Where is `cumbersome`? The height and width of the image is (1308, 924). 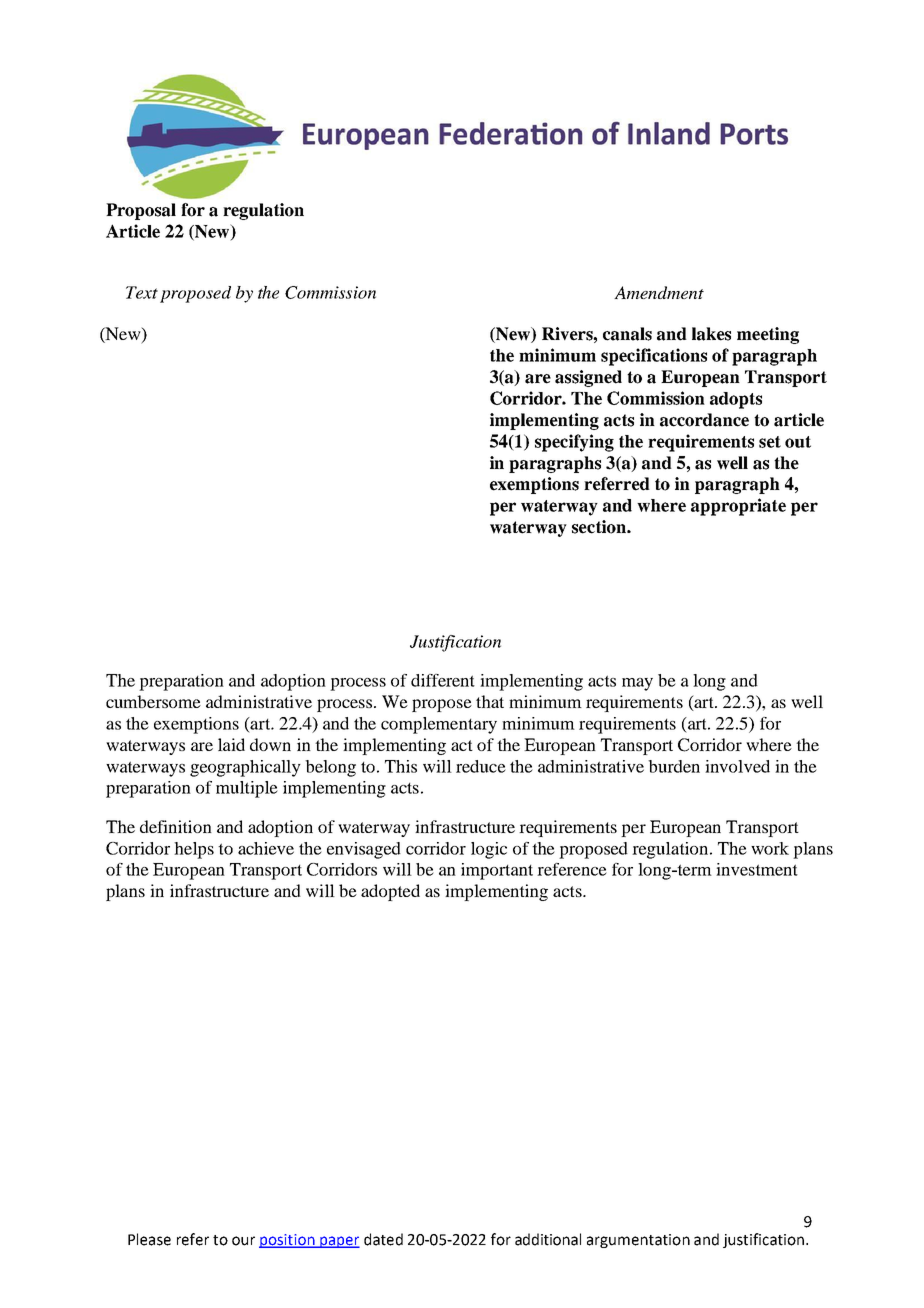 cumbersome is located at coordinates (153, 701).
